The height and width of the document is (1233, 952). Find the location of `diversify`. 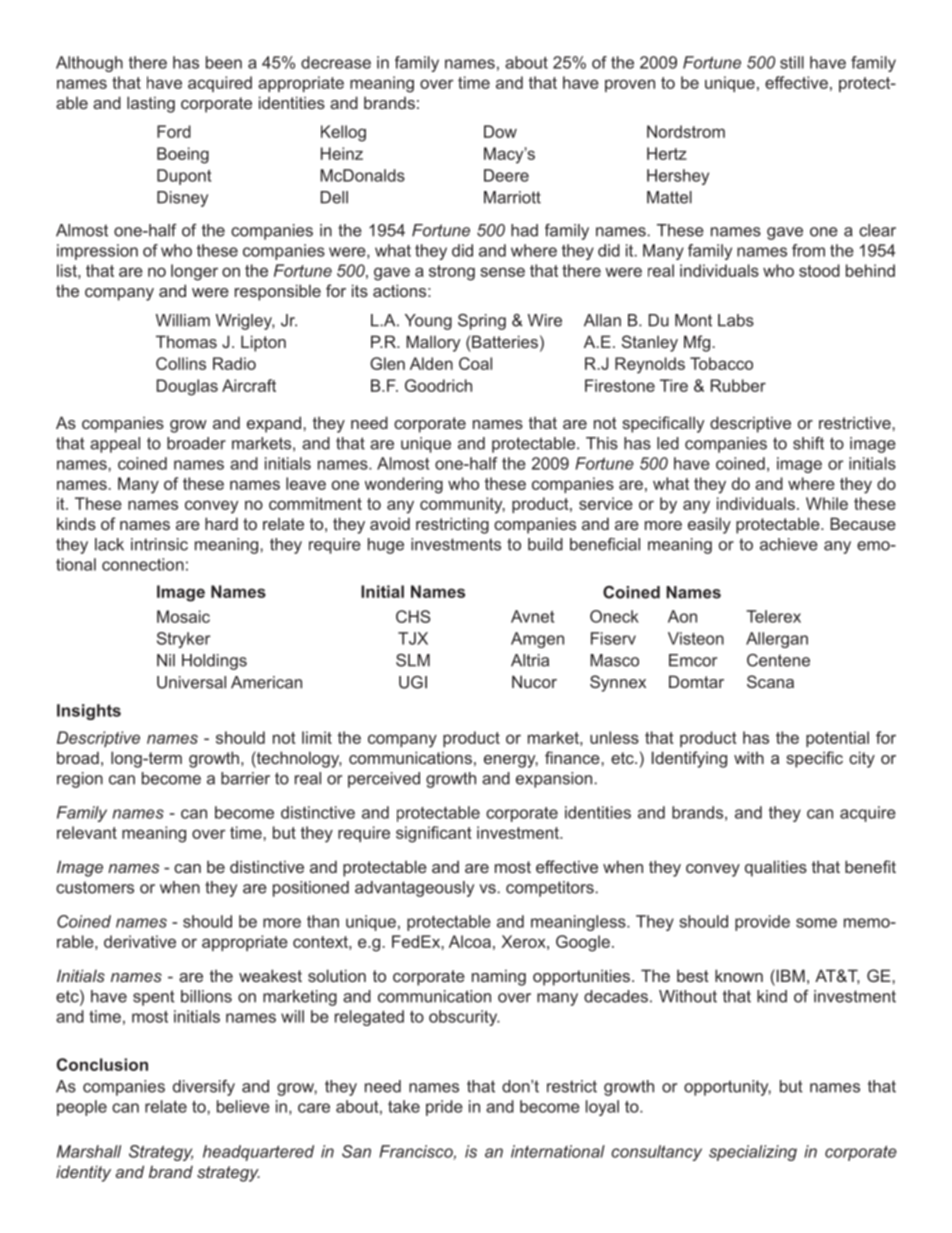

diversify is located at coordinates (204, 1088).
